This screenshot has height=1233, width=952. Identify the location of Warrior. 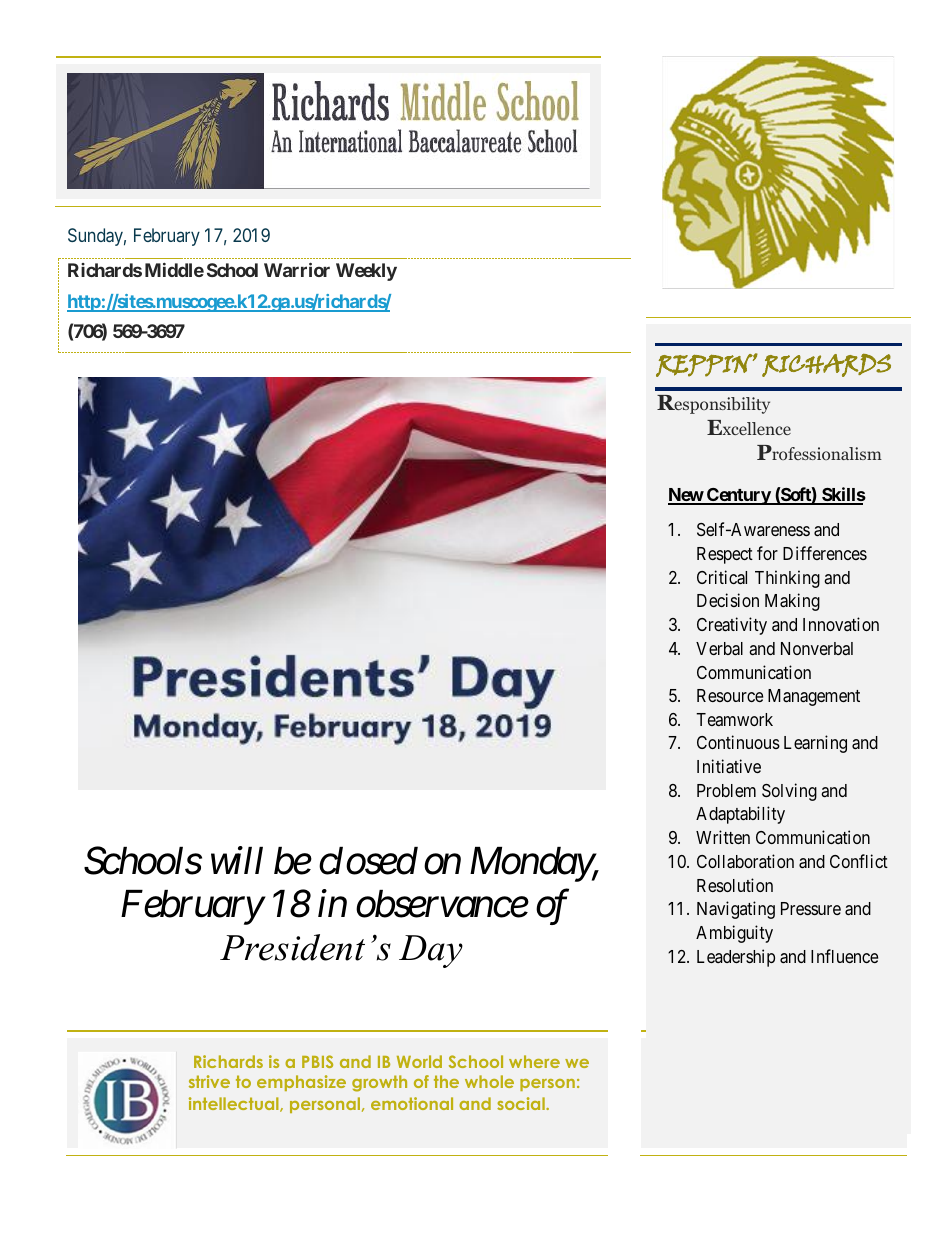
(297, 269).
